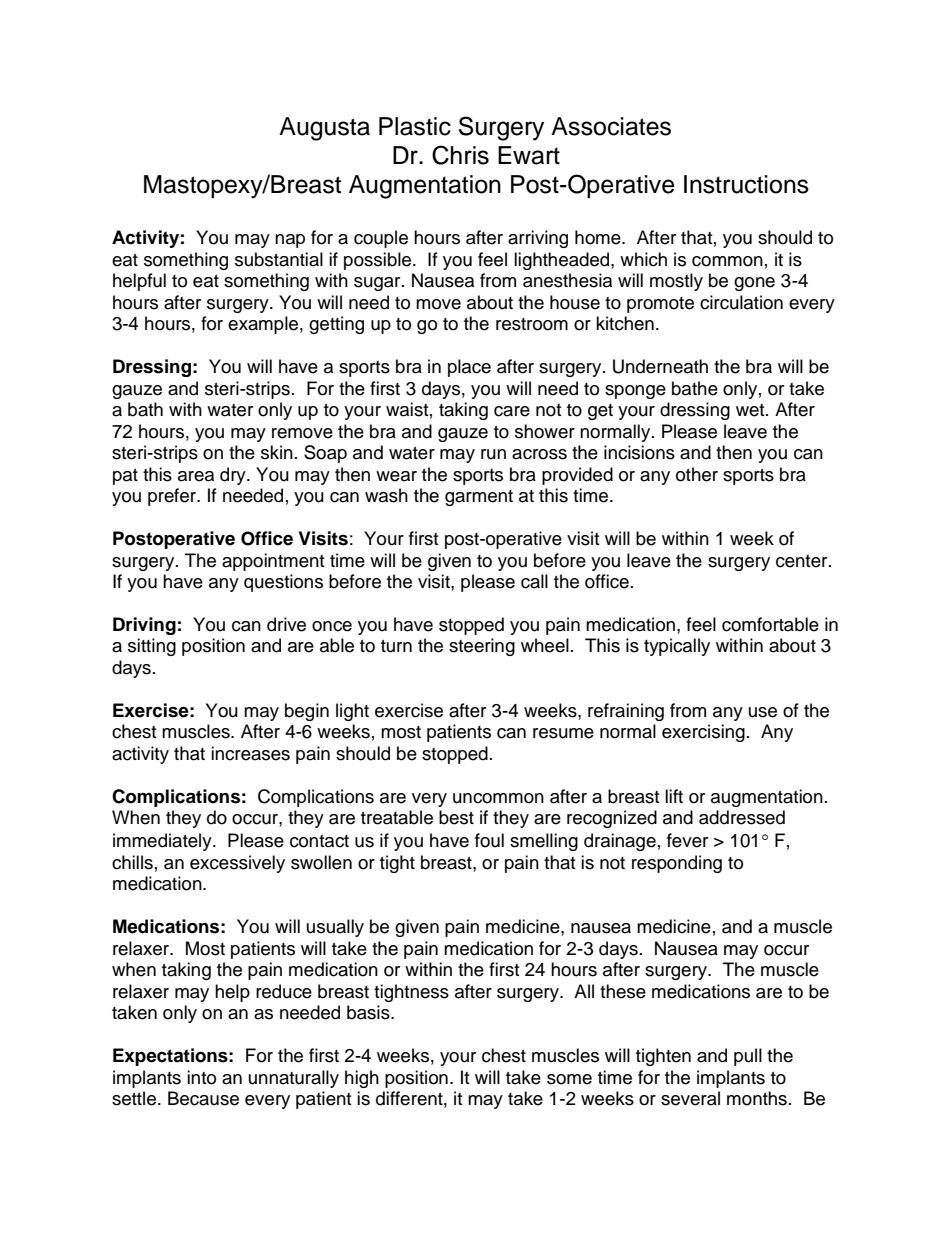  I want to click on steering, so click(482, 647).
